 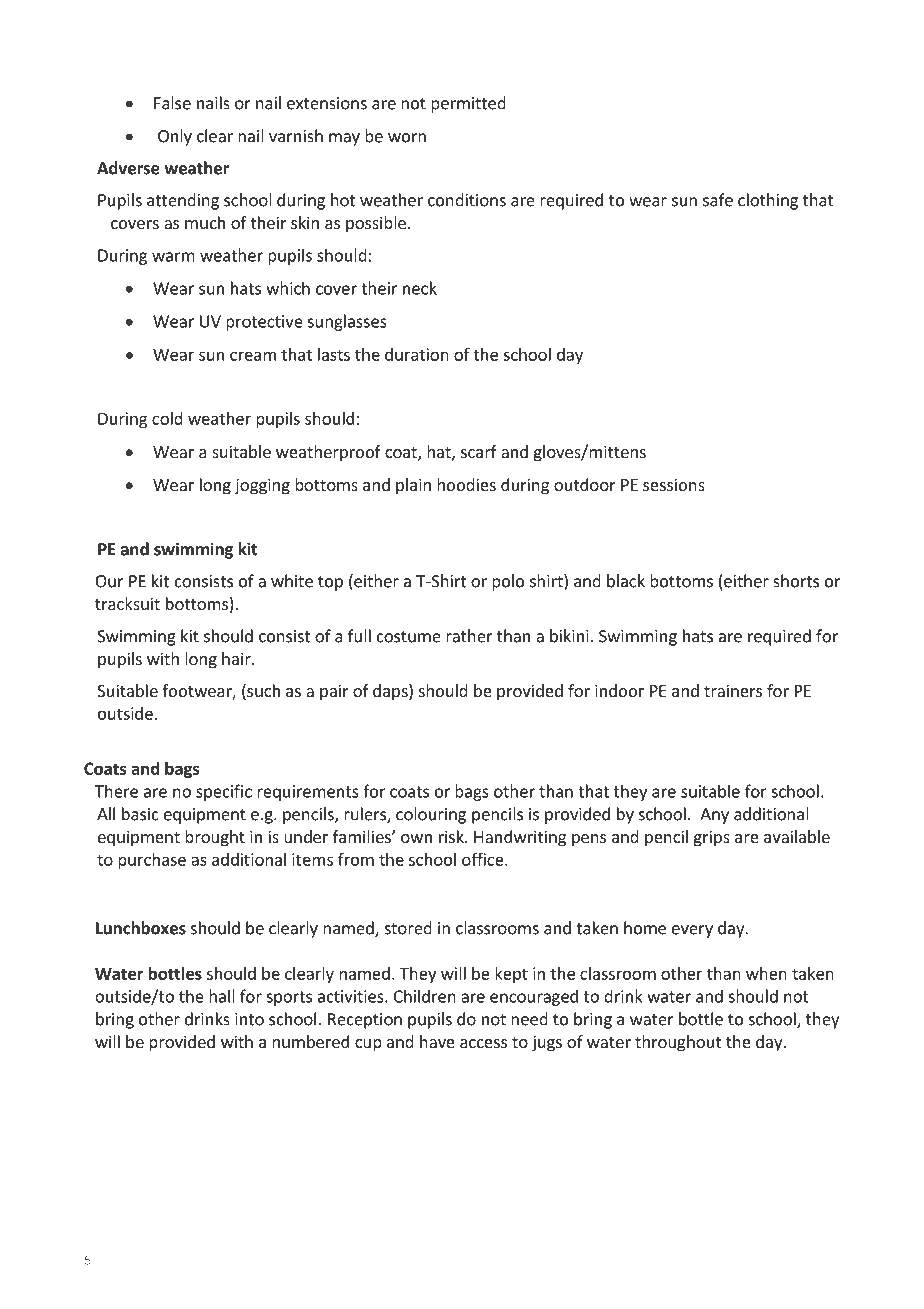 What do you see at coordinates (468, 104) in the page?
I see `permitted` at bounding box center [468, 104].
